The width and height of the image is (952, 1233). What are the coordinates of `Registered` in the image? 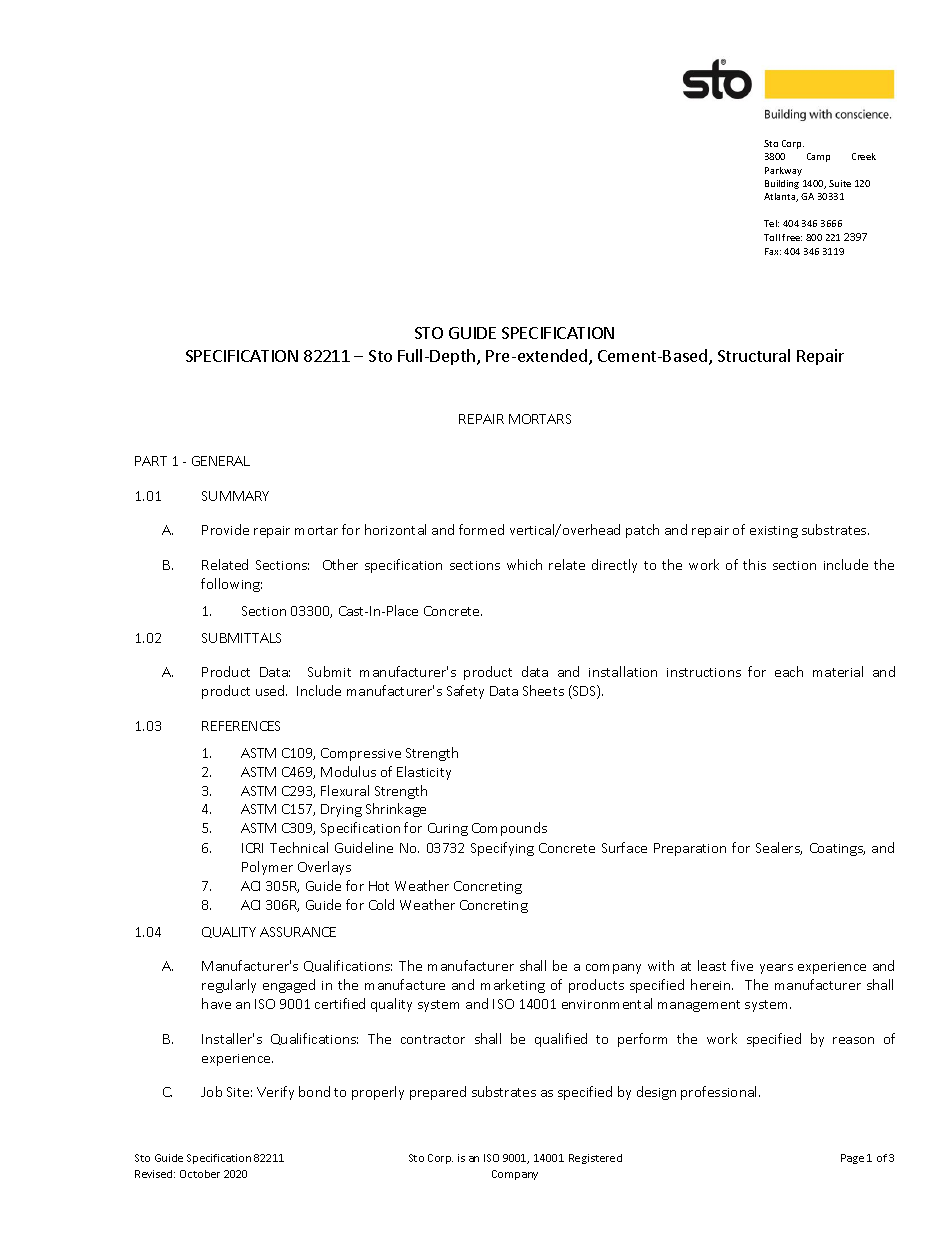 It's located at (595, 1159).
